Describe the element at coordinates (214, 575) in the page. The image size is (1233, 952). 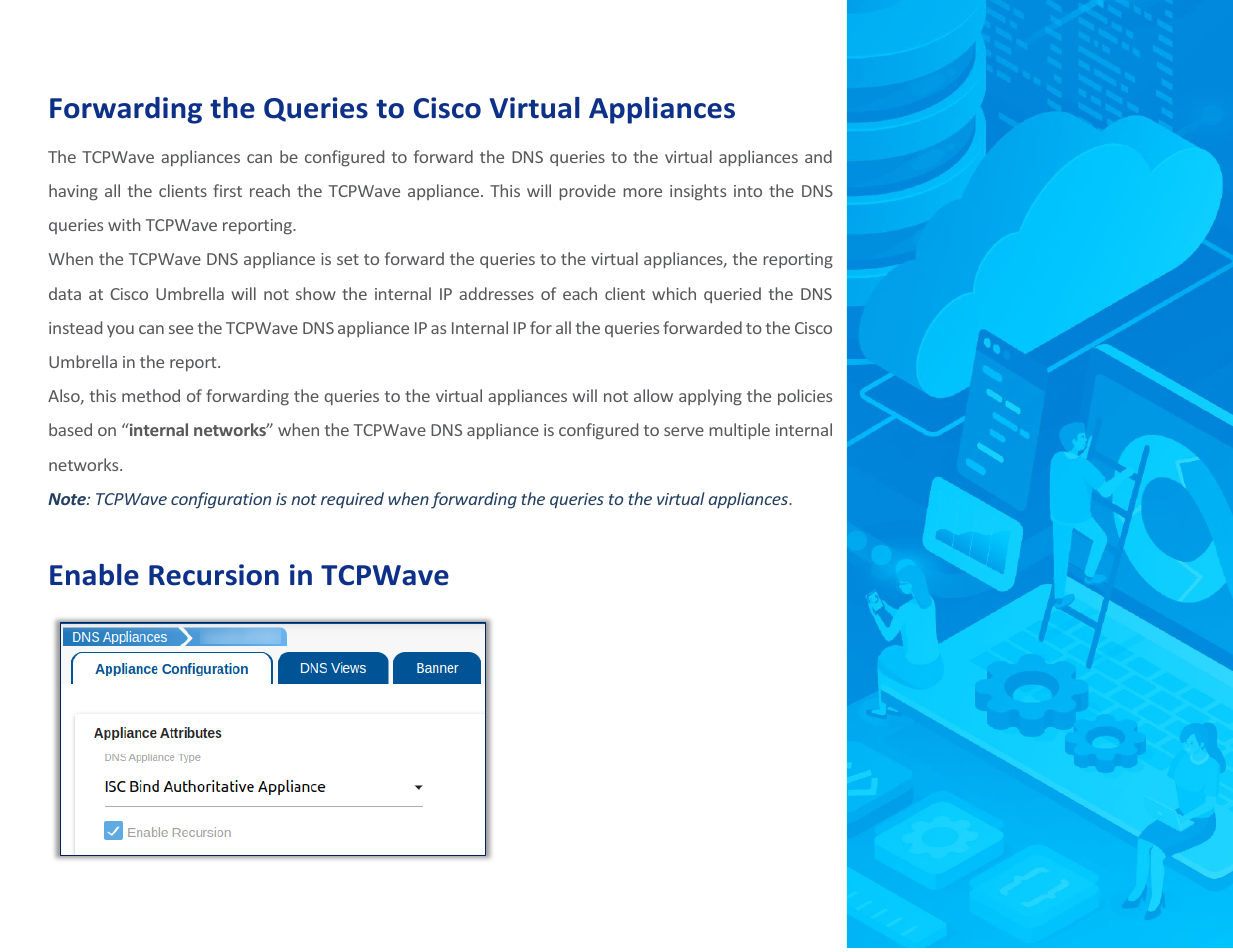
I see `Recursion` at that location.
